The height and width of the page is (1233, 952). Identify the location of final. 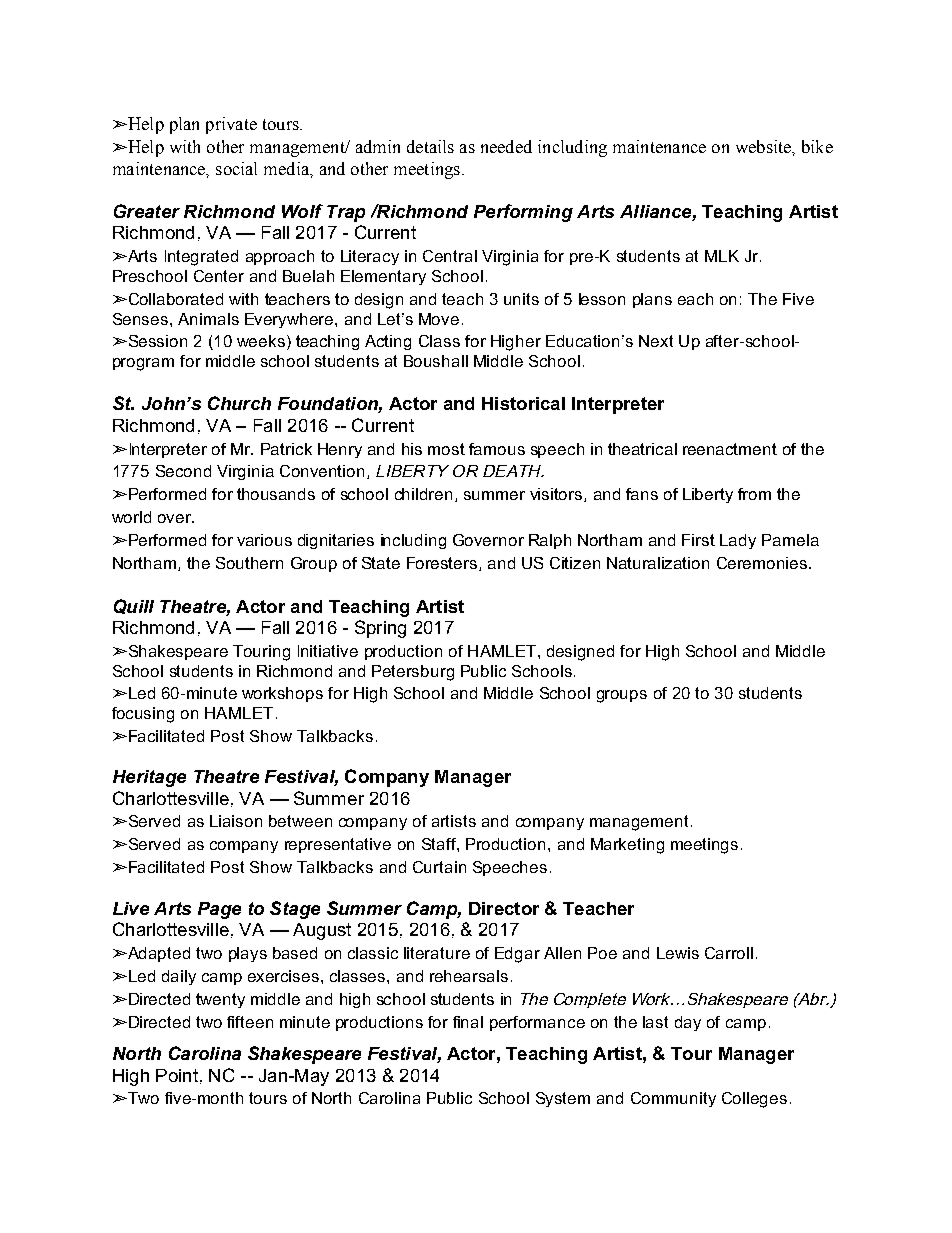
(468, 1022).
